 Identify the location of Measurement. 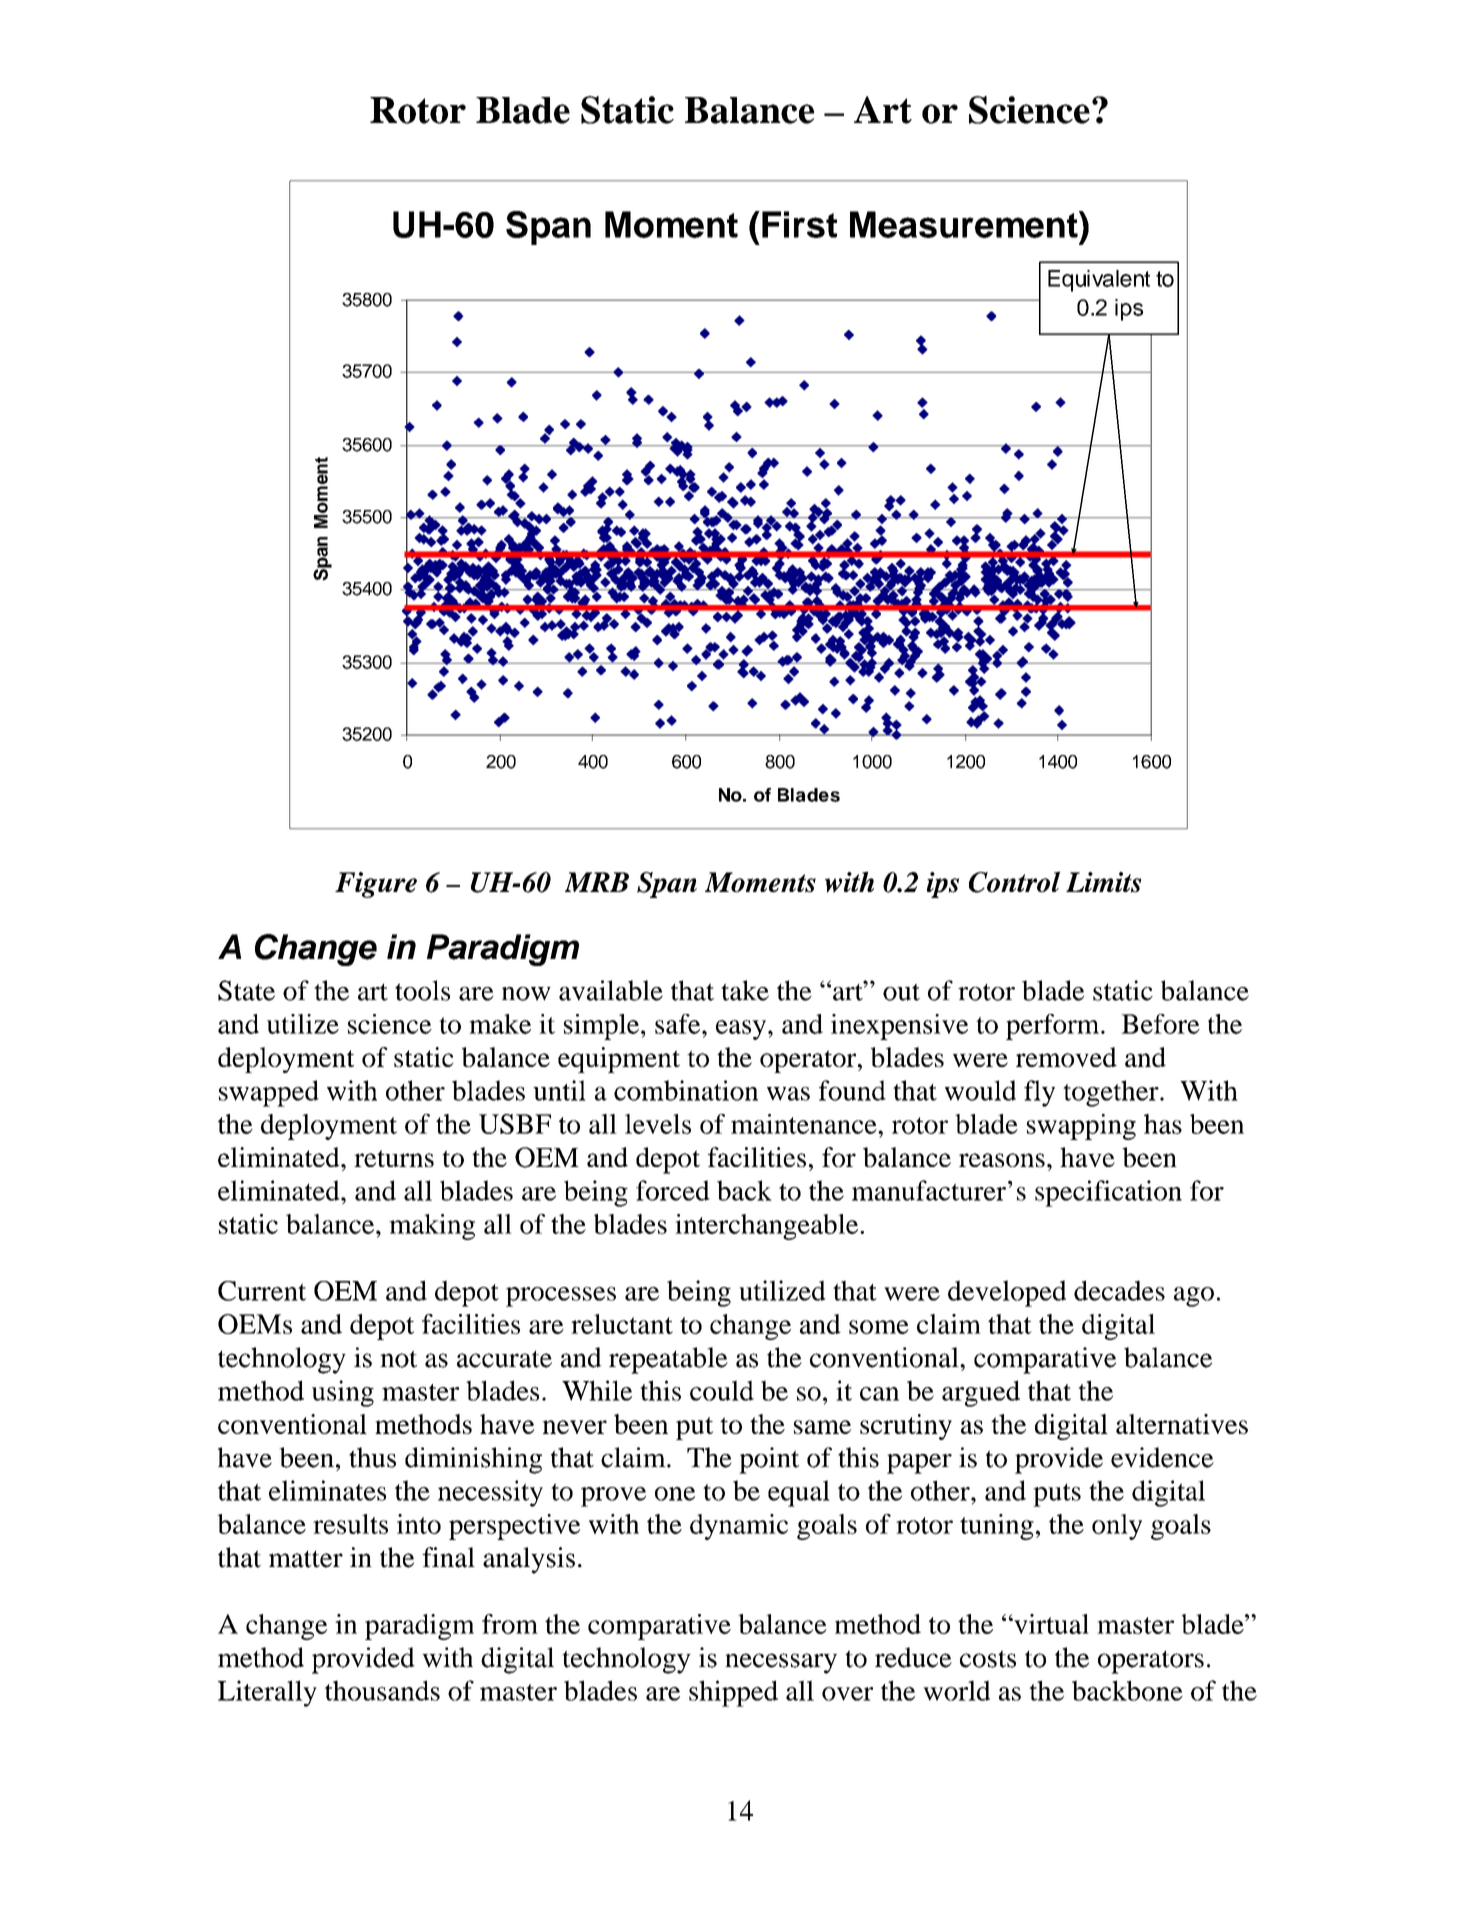
(965, 224).
